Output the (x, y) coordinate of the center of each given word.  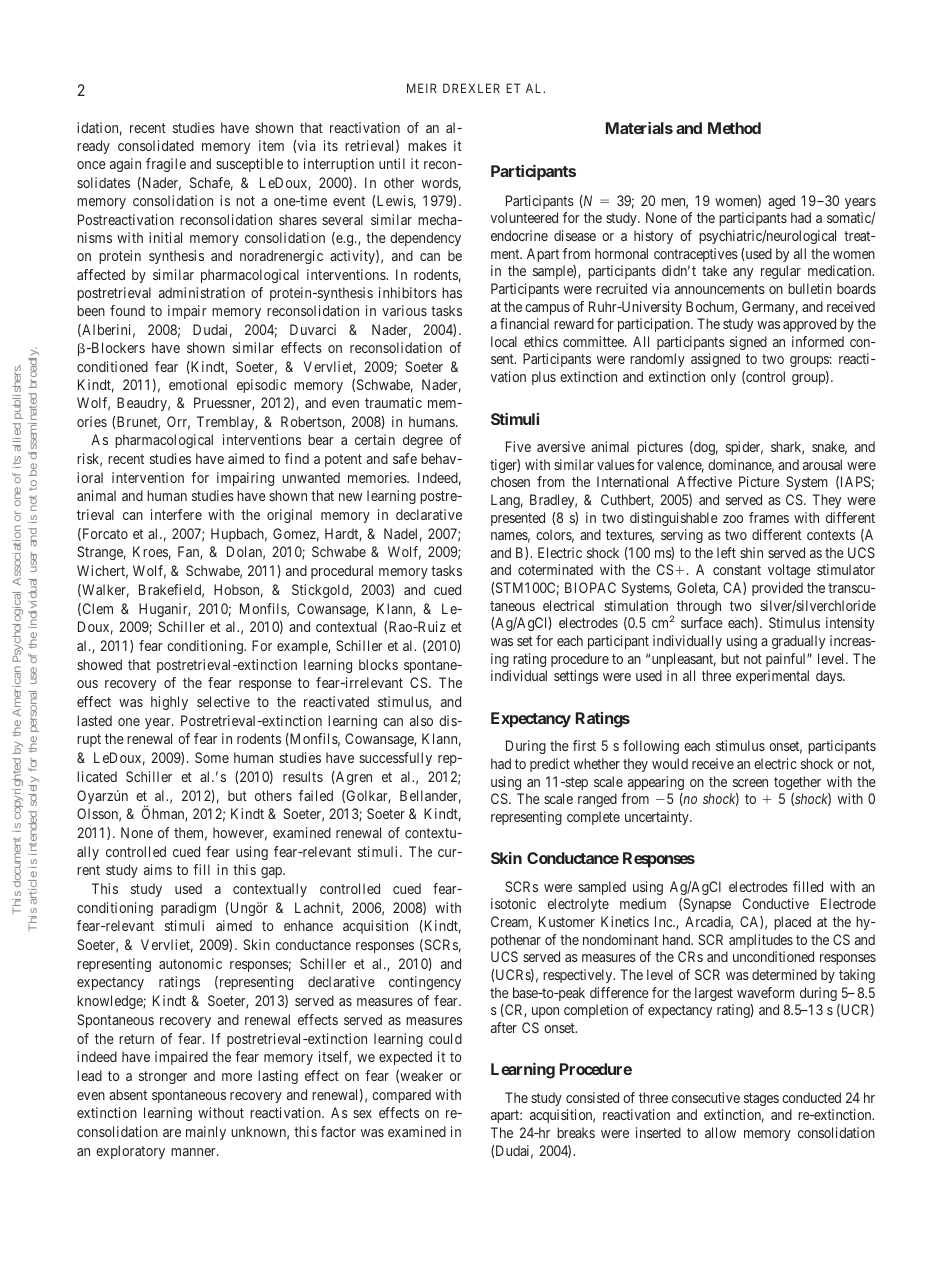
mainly (206, 1133)
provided (777, 589)
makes (427, 145)
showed (99, 664)
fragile (166, 165)
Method (734, 128)
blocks (378, 664)
